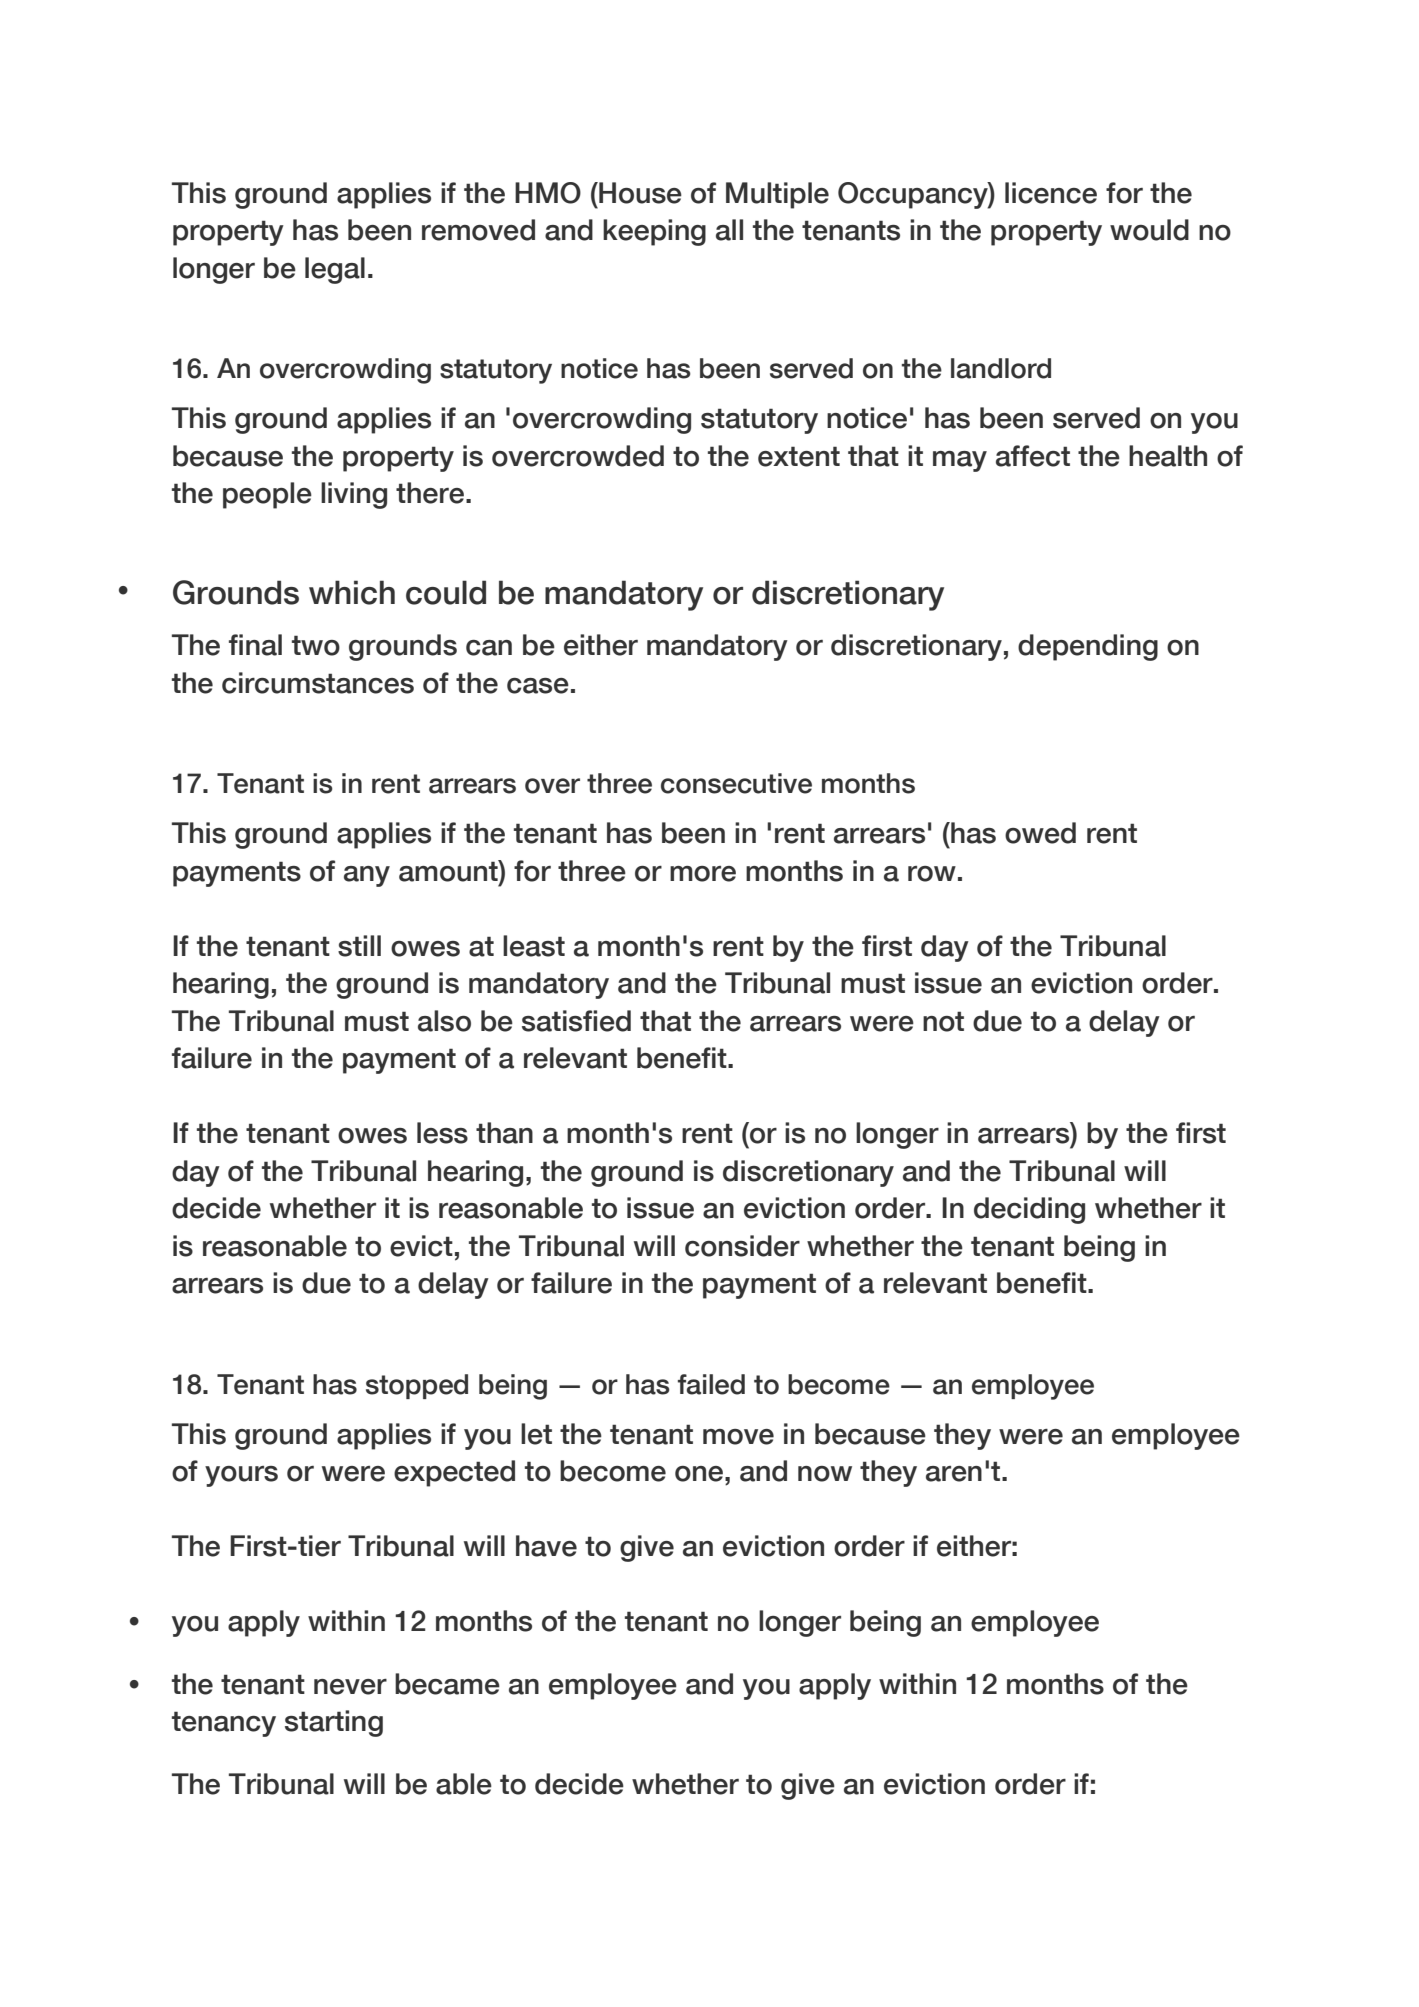  I want to click on licence, so click(1051, 193).
